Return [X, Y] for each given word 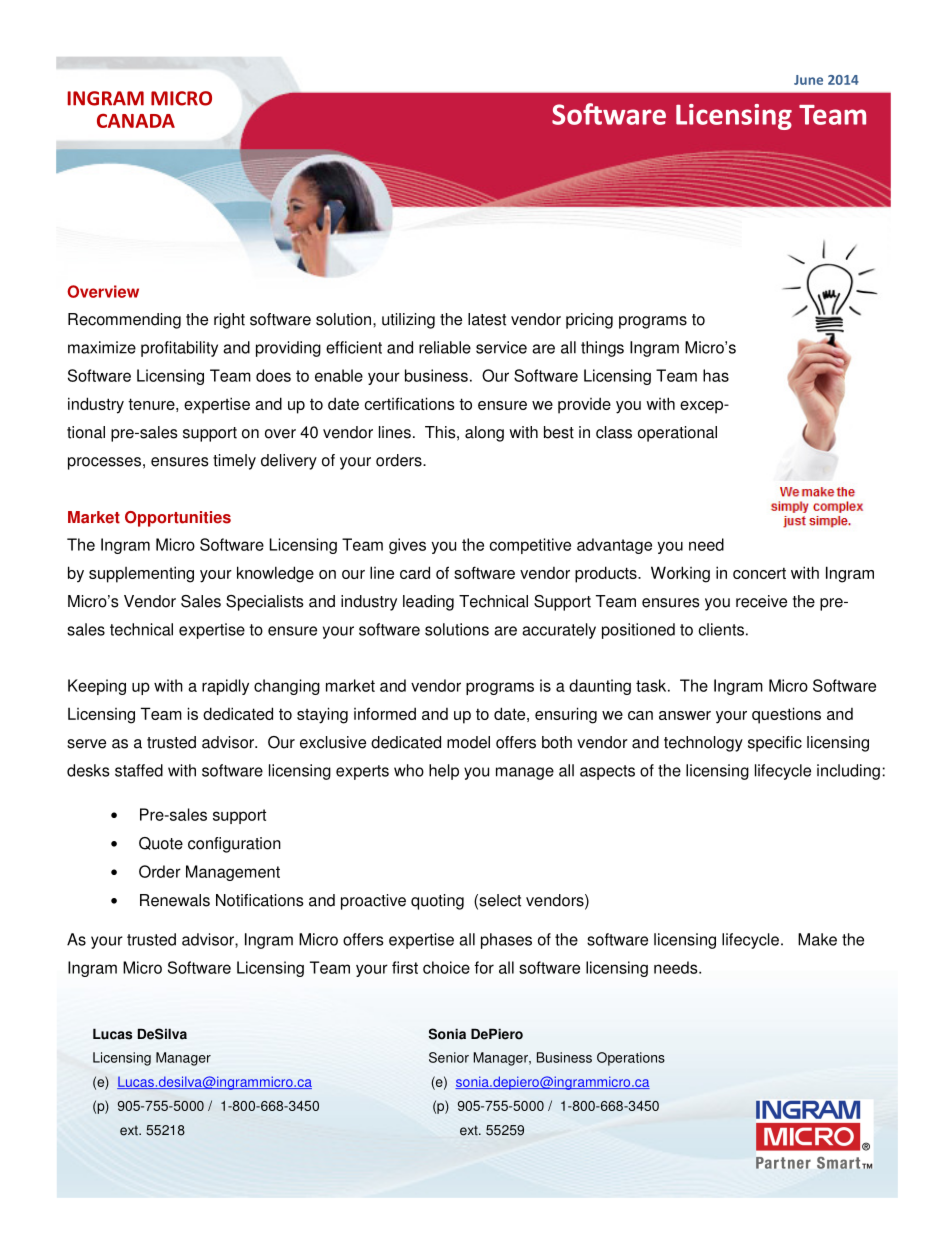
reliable [445, 347]
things [602, 349]
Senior [449, 1057]
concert [759, 573]
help [444, 772]
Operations [631, 1059]
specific [775, 744]
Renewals [175, 900]
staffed [139, 770]
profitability [179, 349]
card [415, 572]
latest [487, 319]
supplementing [141, 574]
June [808, 80]
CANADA [136, 121]
